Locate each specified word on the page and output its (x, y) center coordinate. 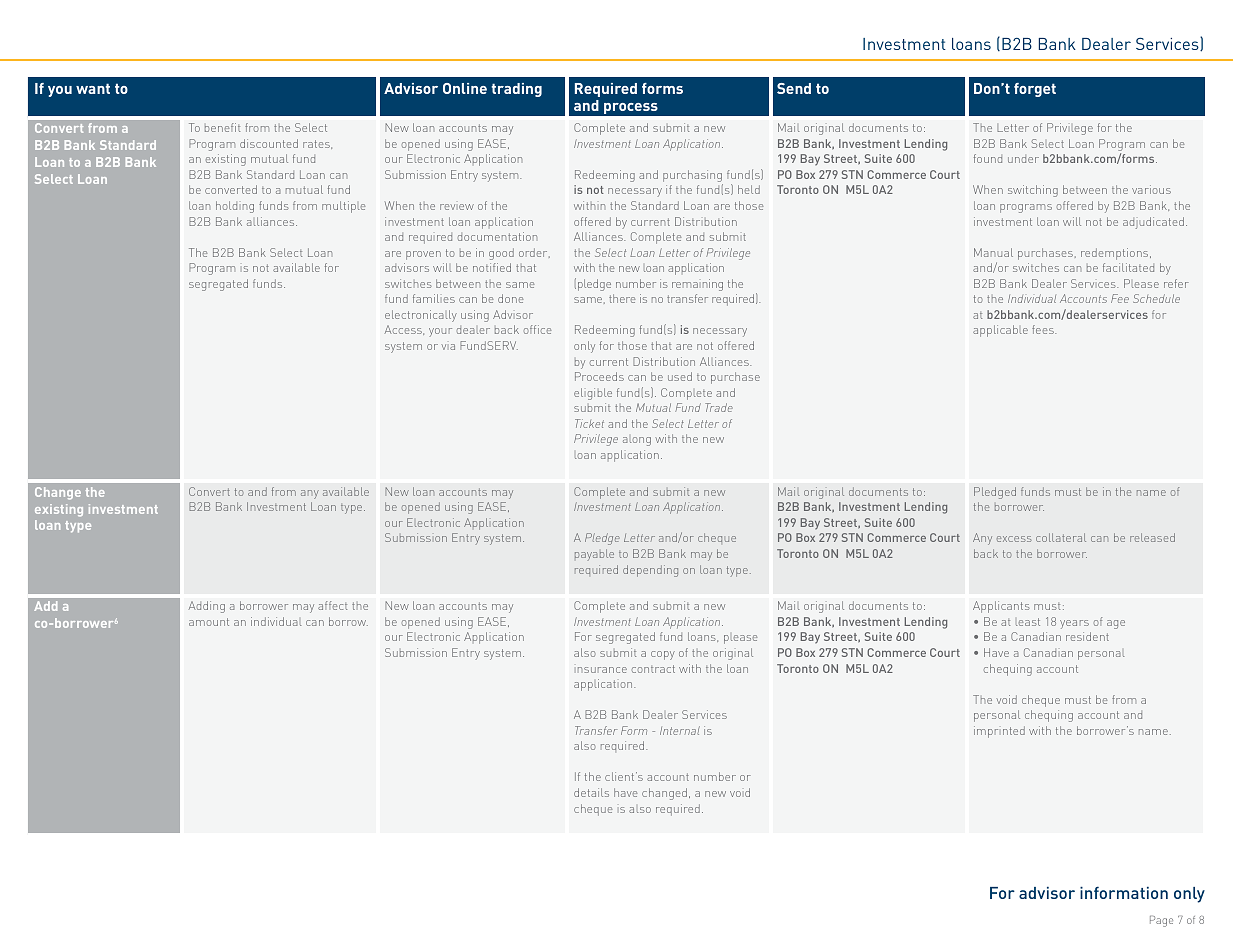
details (591, 792)
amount (209, 622)
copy (663, 655)
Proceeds (599, 376)
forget (1035, 90)
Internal (680, 730)
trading (517, 90)
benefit (222, 127)
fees (1044, 329)
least (1028, 622)
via (448, 347)
